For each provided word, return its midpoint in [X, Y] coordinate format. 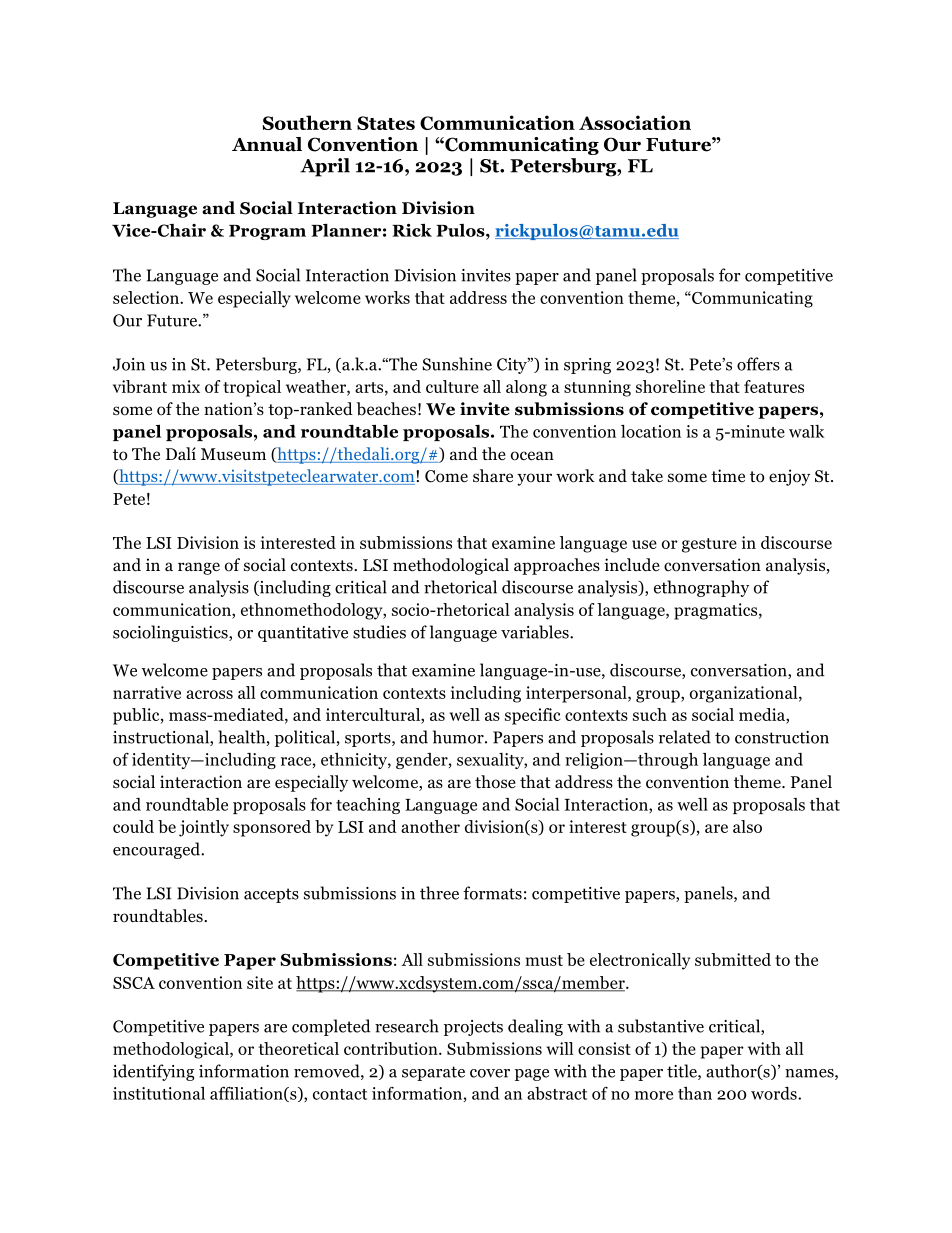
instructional [162, 738]
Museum [233, 454]
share [493, 475]
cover [490, 1073]
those [495, 782]
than [695, 1093]
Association [635, 122]
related [685, 737]
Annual [267, 144]
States [386, 123]
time [728, 475]
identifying [153, 1072]
